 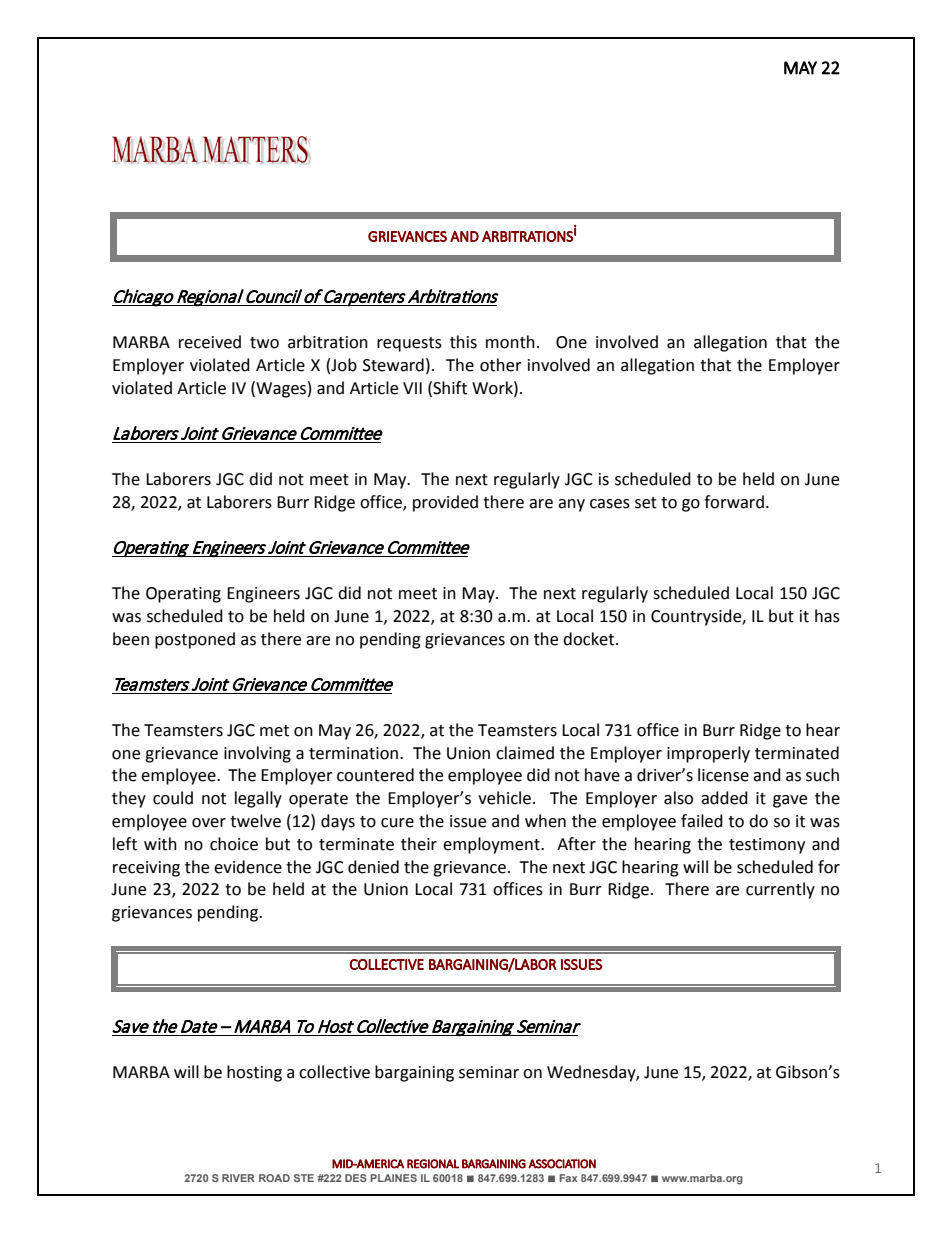 I want to click on Fax, so click(x=568, y=1178).
